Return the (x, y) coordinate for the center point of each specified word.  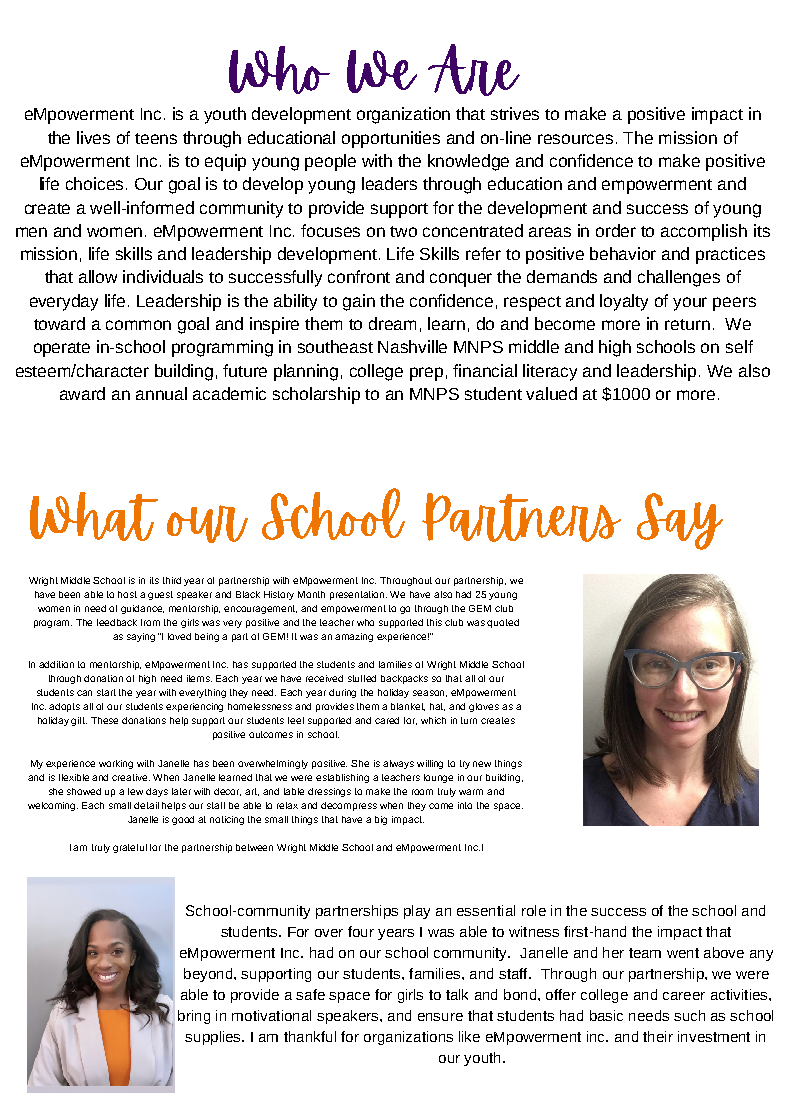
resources (575, 139)
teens (156, 138)
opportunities (391, 139)
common (138, 325)
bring (194, 1017)
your (690, 304)
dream (392, 323)
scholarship (316, 395)
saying (141, 637)
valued (551, 393)
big (381, 820)
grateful (130, 848)
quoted (503, 623)
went (683, 953)
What (94, 516)
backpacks (404, 679)
